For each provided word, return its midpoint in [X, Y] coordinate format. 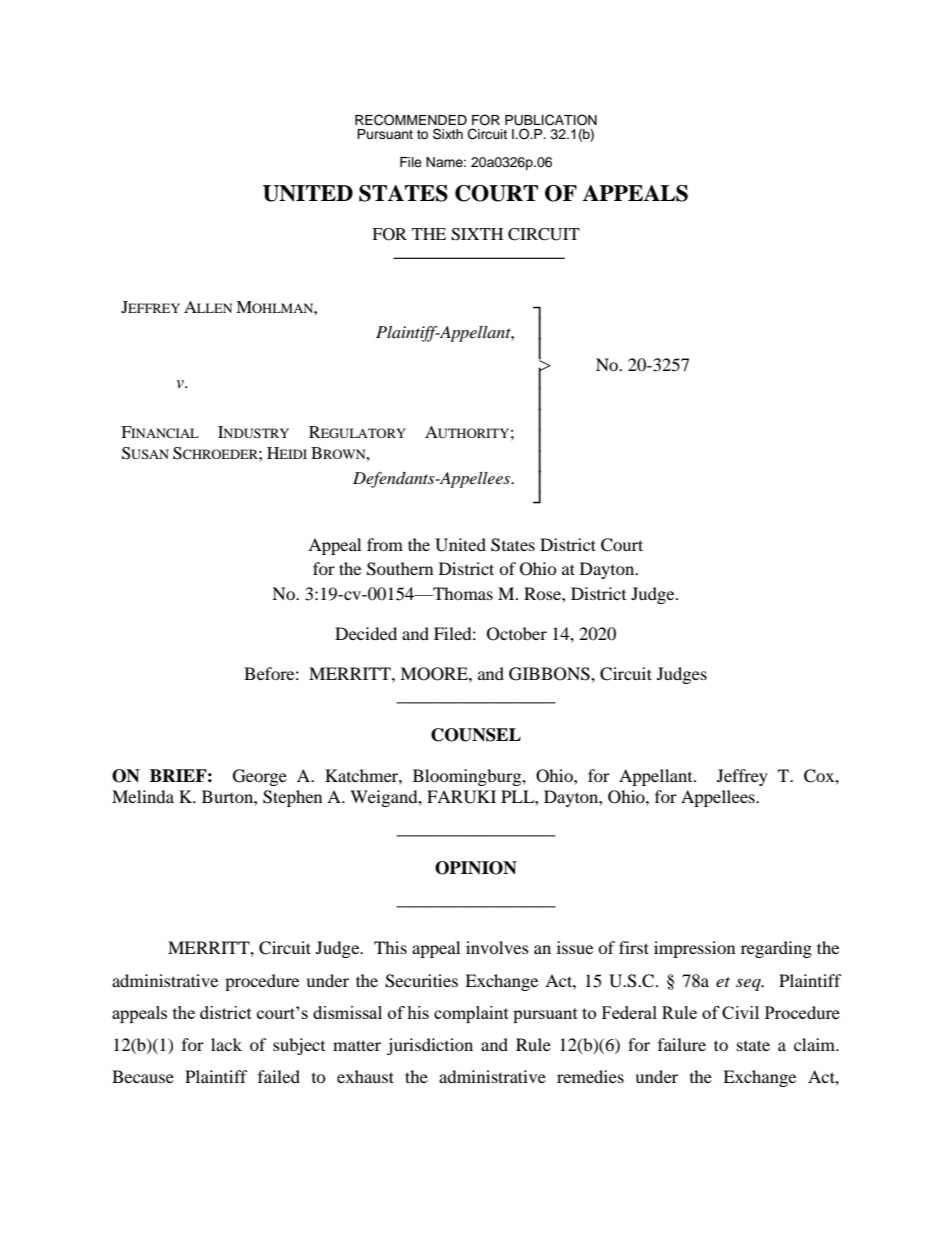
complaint [471, 1014]
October [517, 634]
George [260, 777]
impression [694, 949]
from [385, 544]
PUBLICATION [551, 120]
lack [226, 1044]
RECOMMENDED [411, 120]
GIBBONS [550, 674]
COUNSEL [476, 735]
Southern [400, 569]
